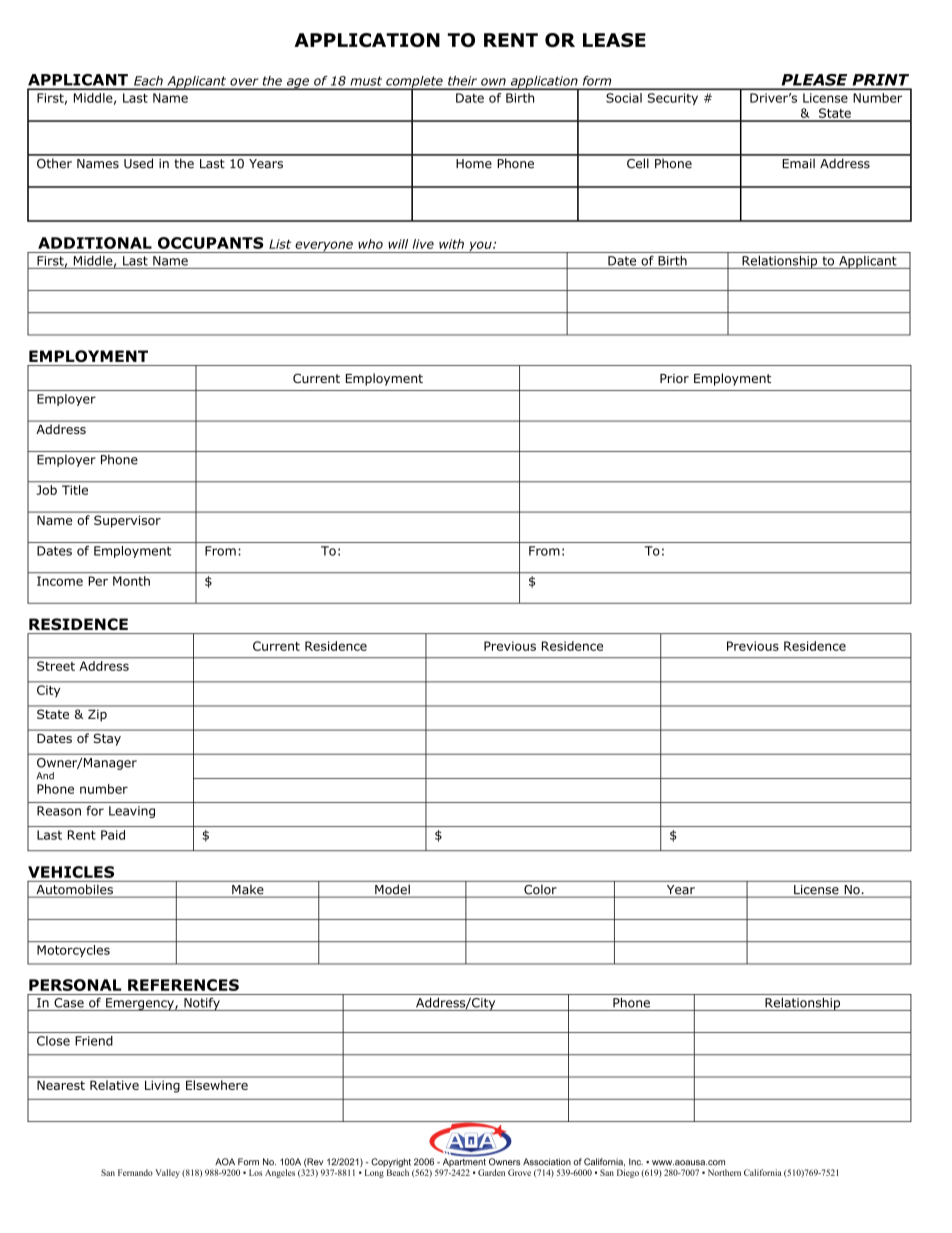 The width and height of the screenshot is (952, 1233). What do you see at coordinates (391, 1164) in the screenshot?
I see `Copyright` at bounding box center [391, 1164].
